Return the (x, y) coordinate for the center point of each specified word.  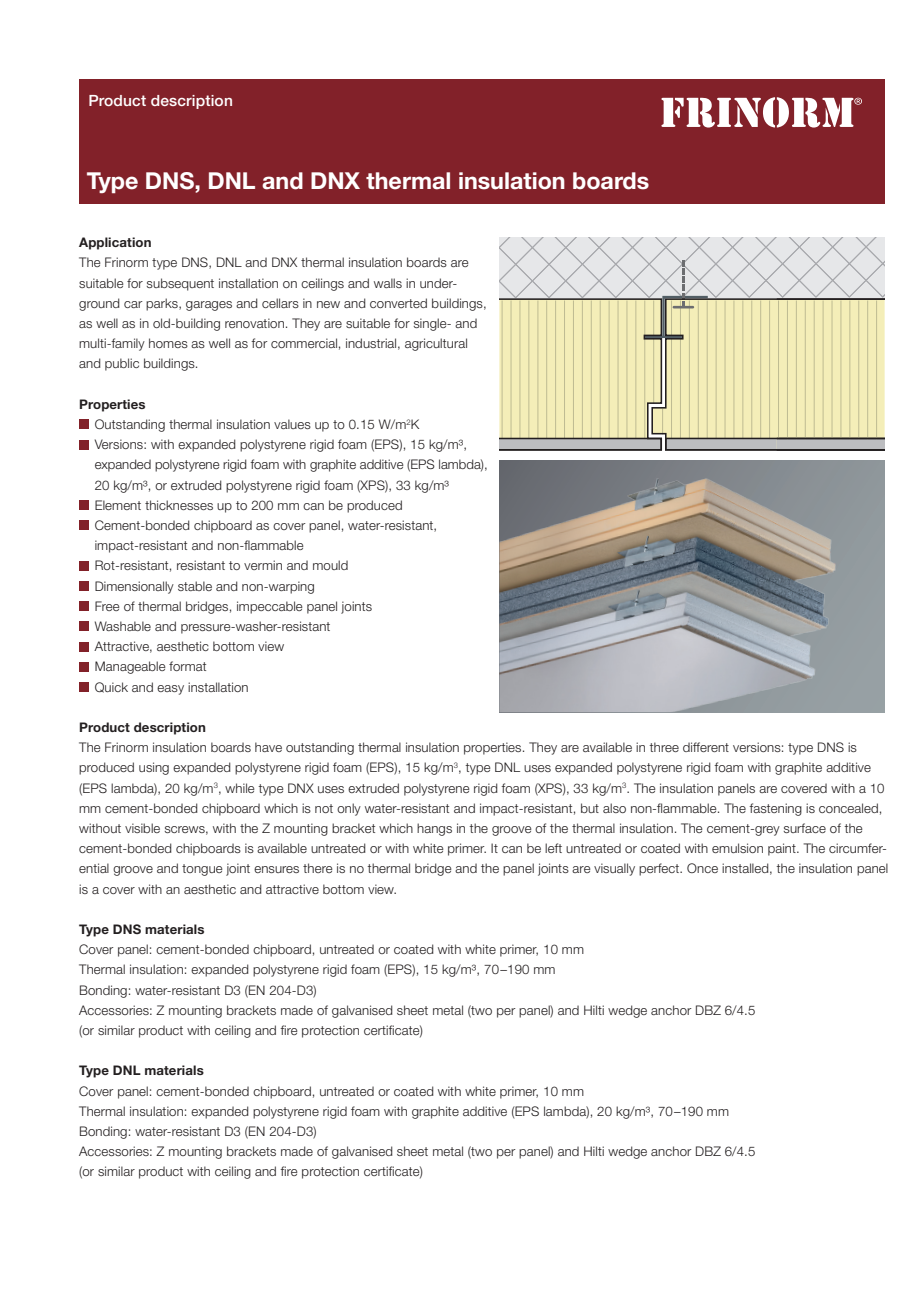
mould (330, 565)
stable (195, 586)
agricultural (436, 344)
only (349, 809)
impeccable (270, 607)
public (122, 364)
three (664, 747)
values (292, 424)
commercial (304, 343)
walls (388, 283)
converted (398, 303)
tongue (202, 870)
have (268, 747)
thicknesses (179, 505)
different (706, 747)
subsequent (180, 284)
